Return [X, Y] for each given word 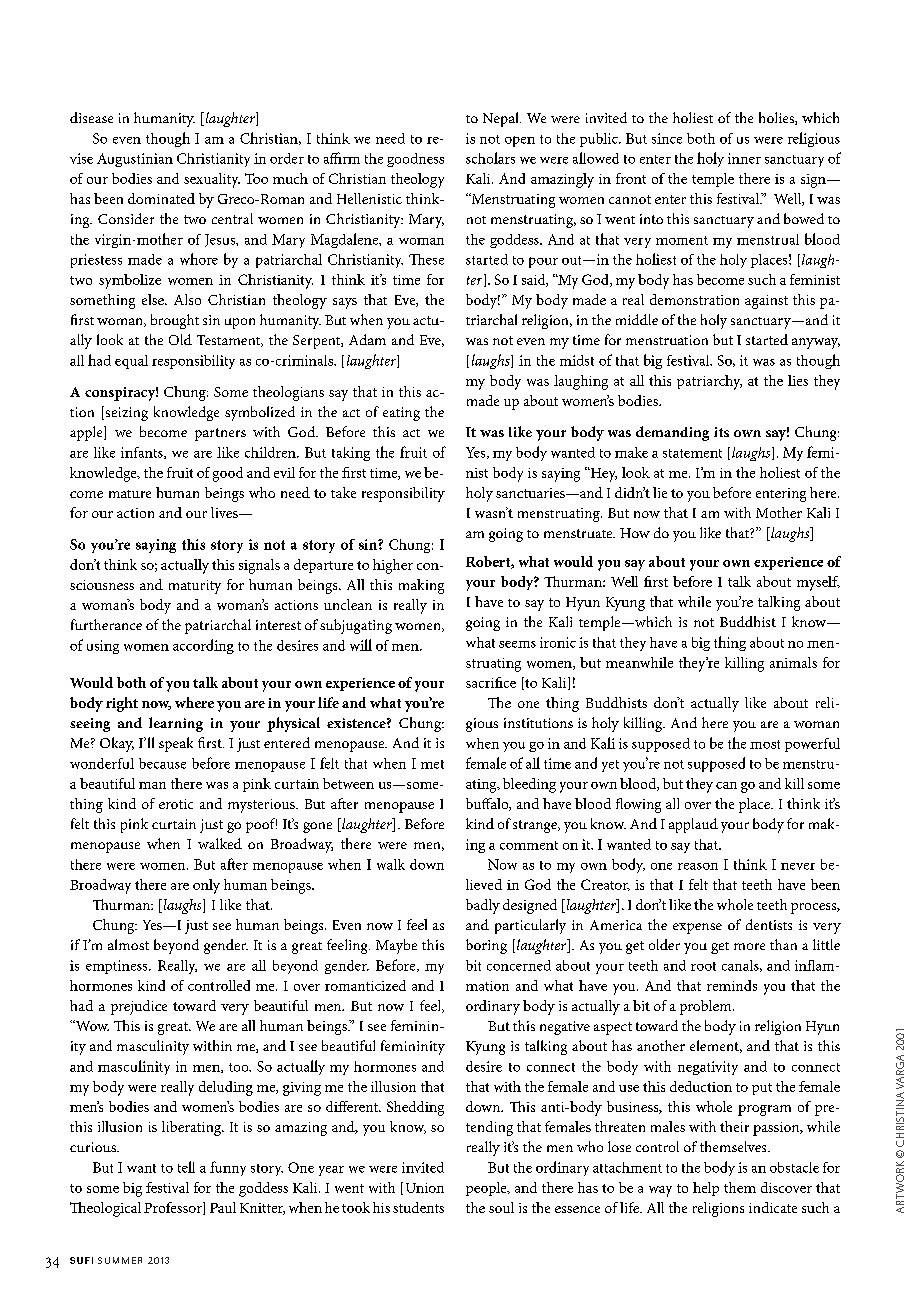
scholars [490, 158]
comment [529, 845]
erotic [176, 804]
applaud [693, 825]
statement [692, 453]
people [487, 1189]
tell [186, 1167]
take [343, 492]
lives [225, 512]
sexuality [212, 180]
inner [744, 158]
